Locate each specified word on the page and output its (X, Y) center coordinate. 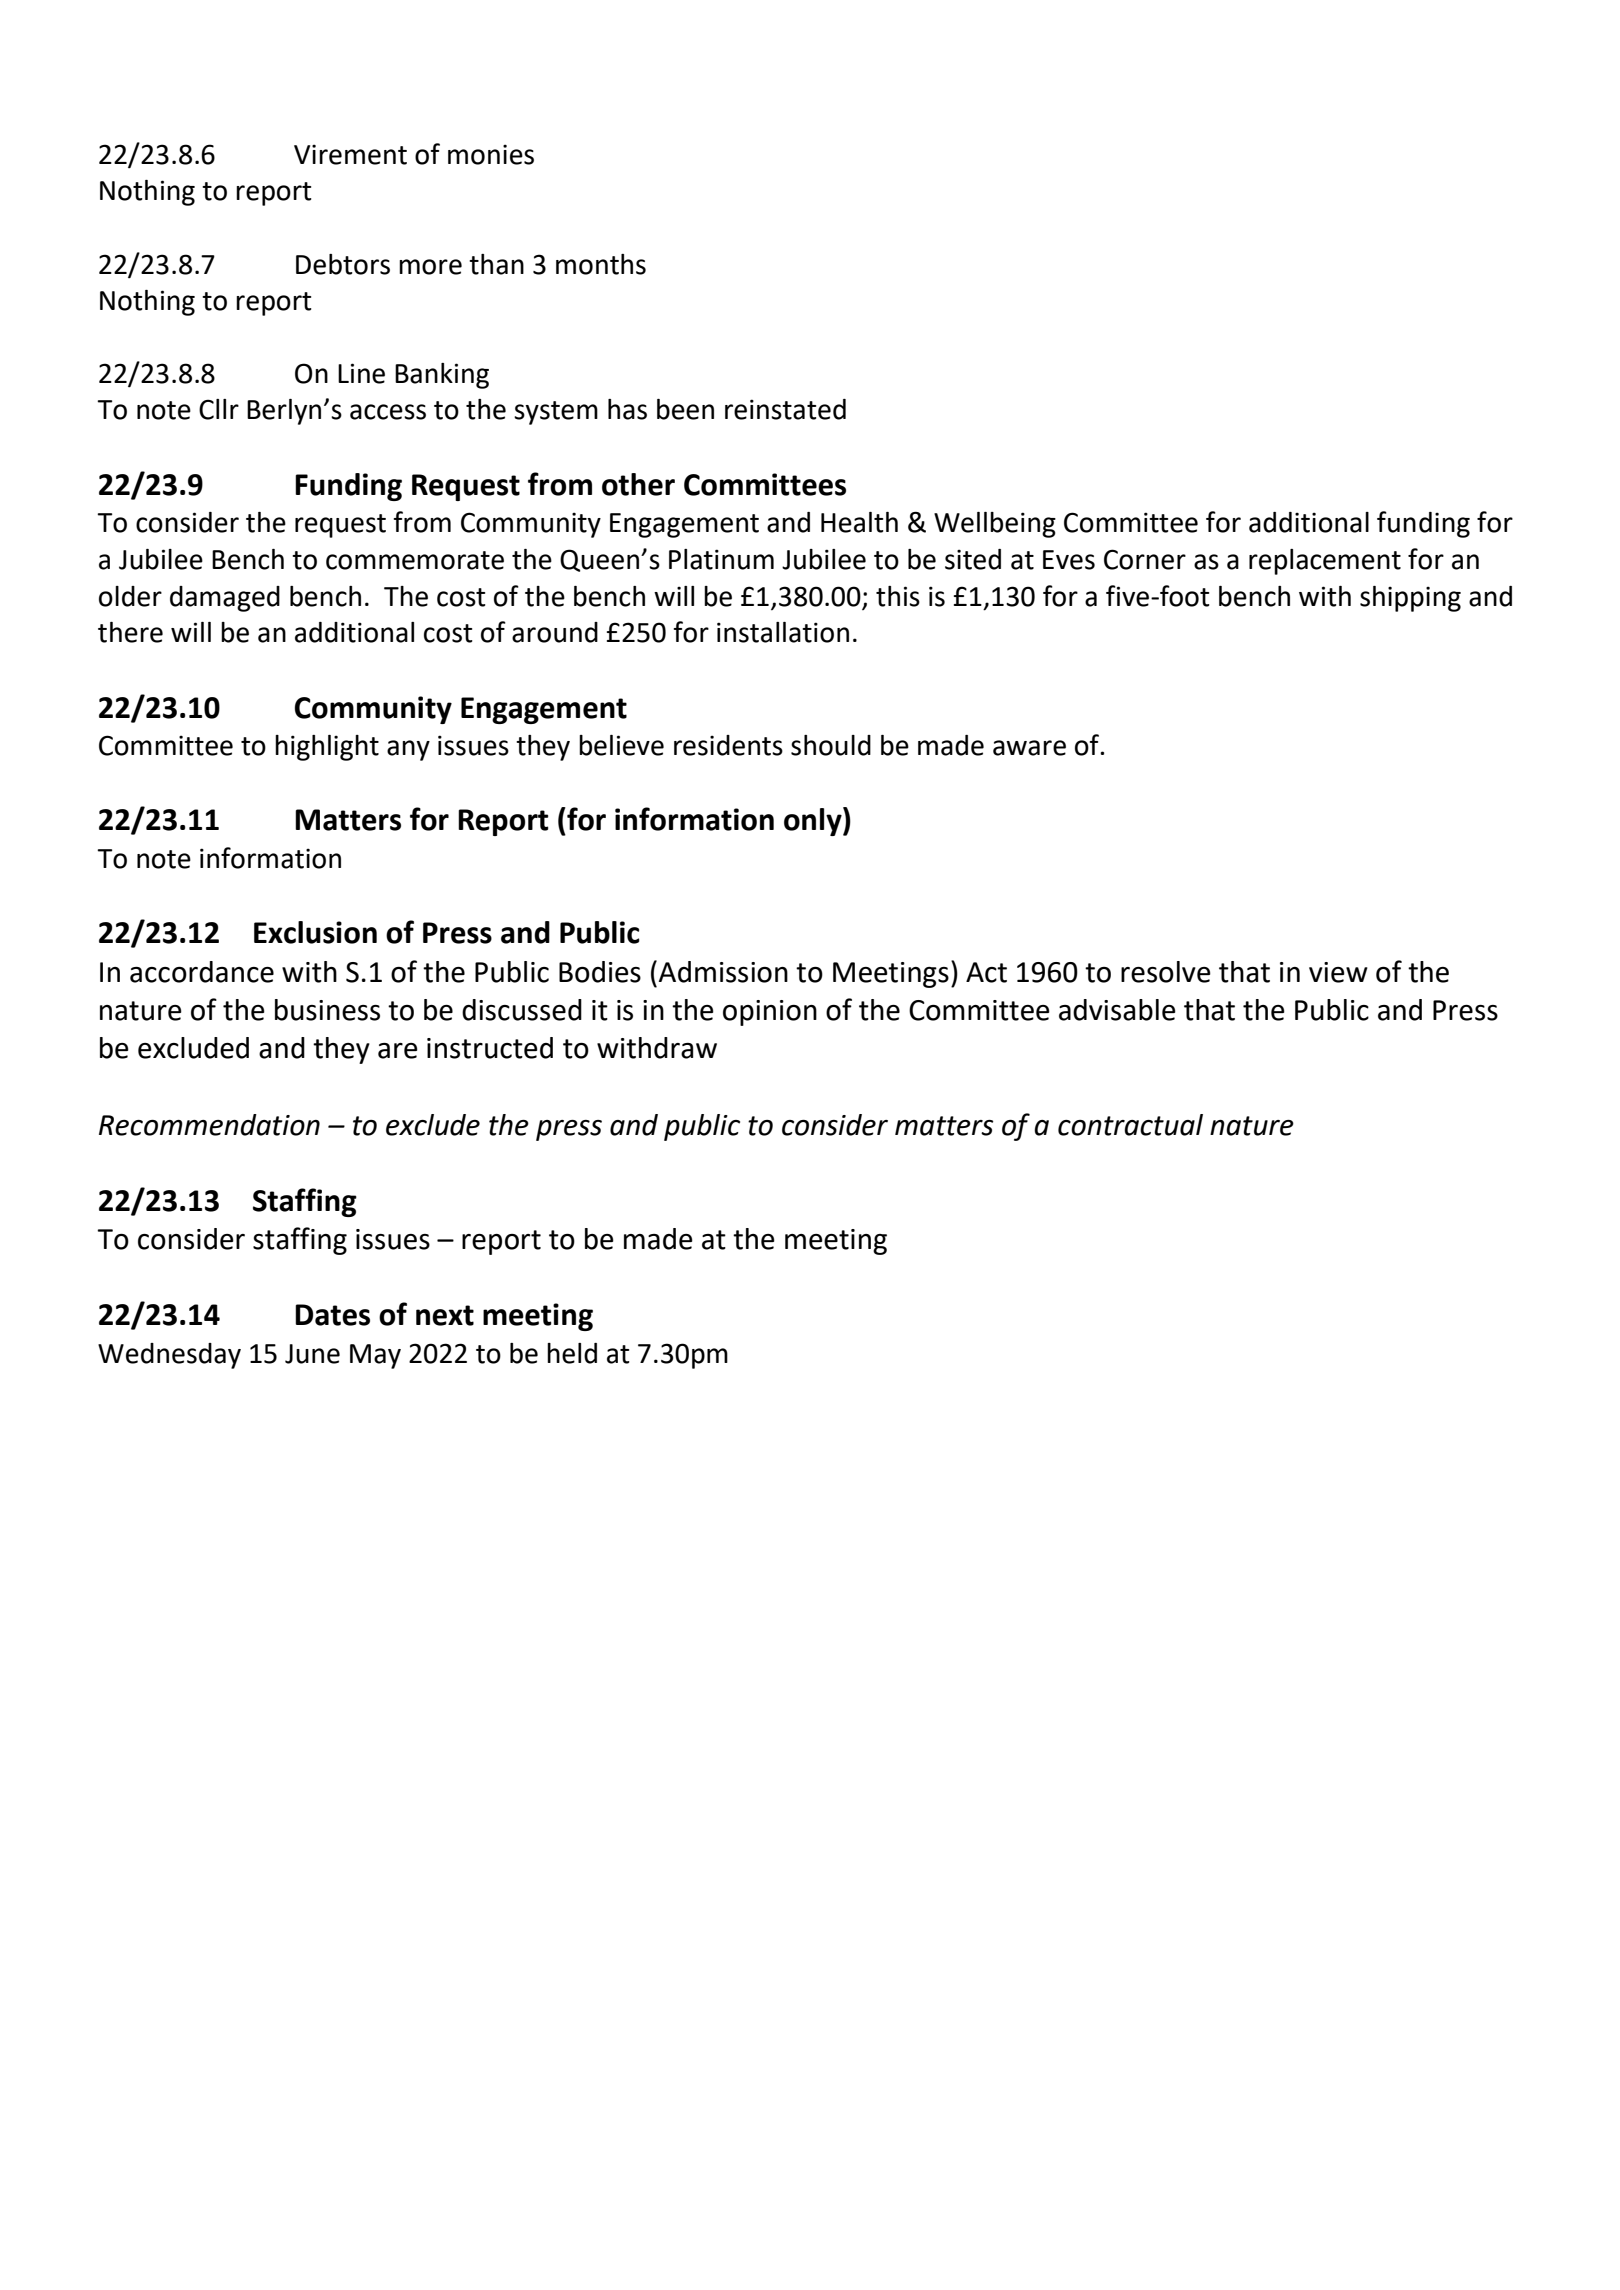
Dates (332, 1315)
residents (728, 745)
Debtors (343, 264)
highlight (327, 748)
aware (1029, 748)
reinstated (785, 409)
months (601, 264)
